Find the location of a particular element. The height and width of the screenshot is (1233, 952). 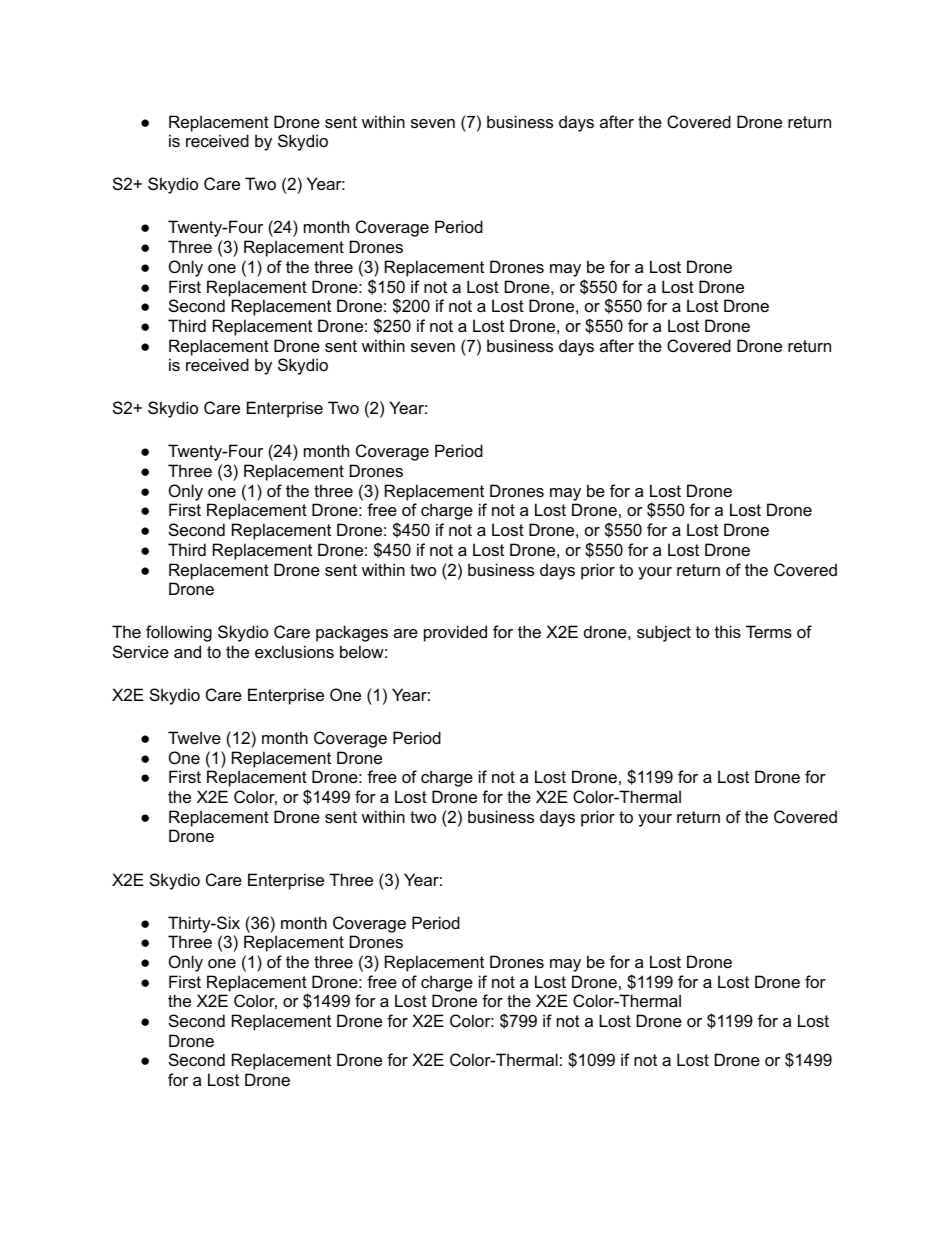

packages is located at coordinates (352, 633).
